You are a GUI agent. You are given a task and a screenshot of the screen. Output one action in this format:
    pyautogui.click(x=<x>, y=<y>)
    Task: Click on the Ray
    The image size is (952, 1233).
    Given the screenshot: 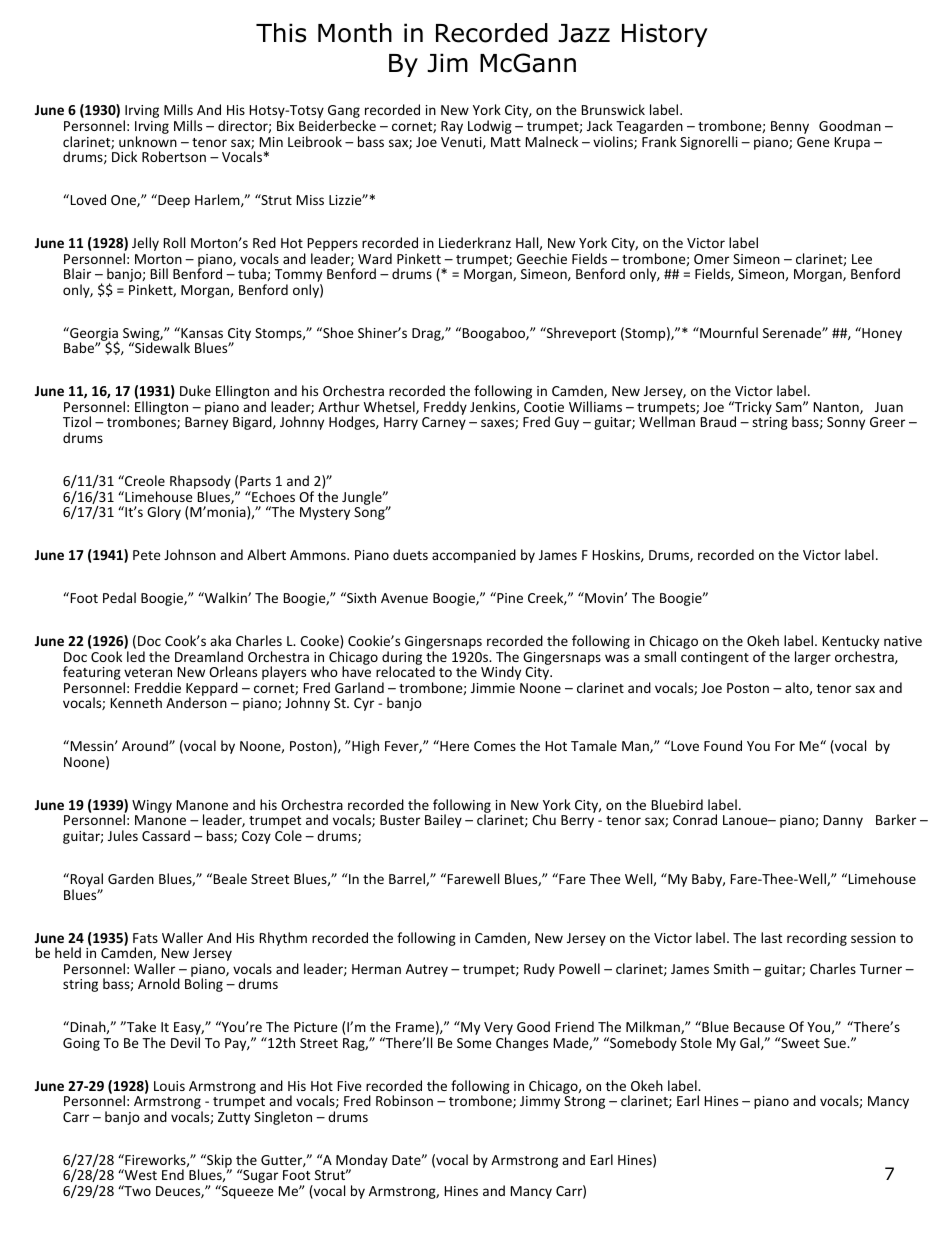 What is the action you would take?
    pyautogui.click(x=452, y=127)
